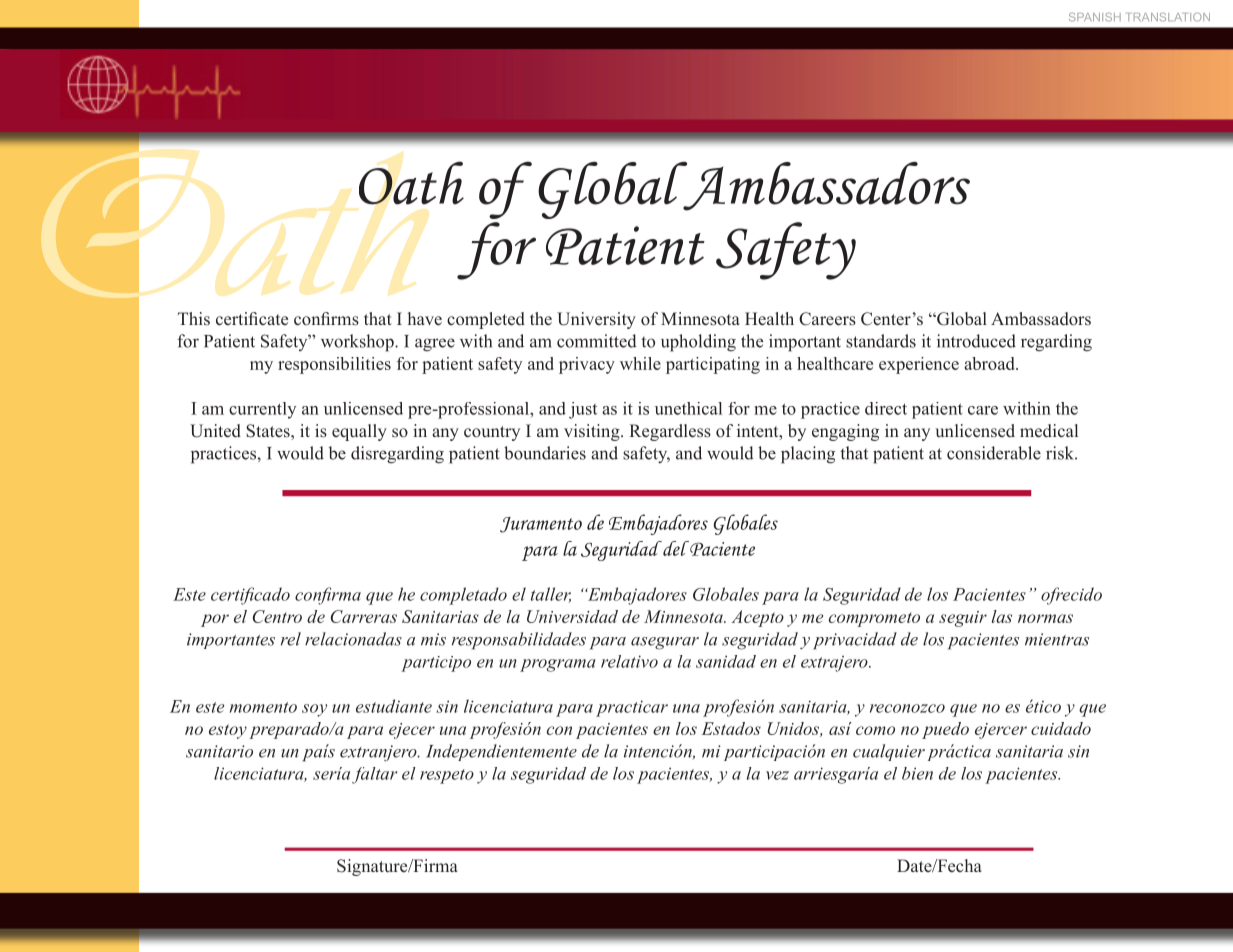 Image resolution: width=1233 pixels, height=952 pixels. Describe the element at coordinates (572, 616) in the screenshot. I see `Universidad` at that location.
